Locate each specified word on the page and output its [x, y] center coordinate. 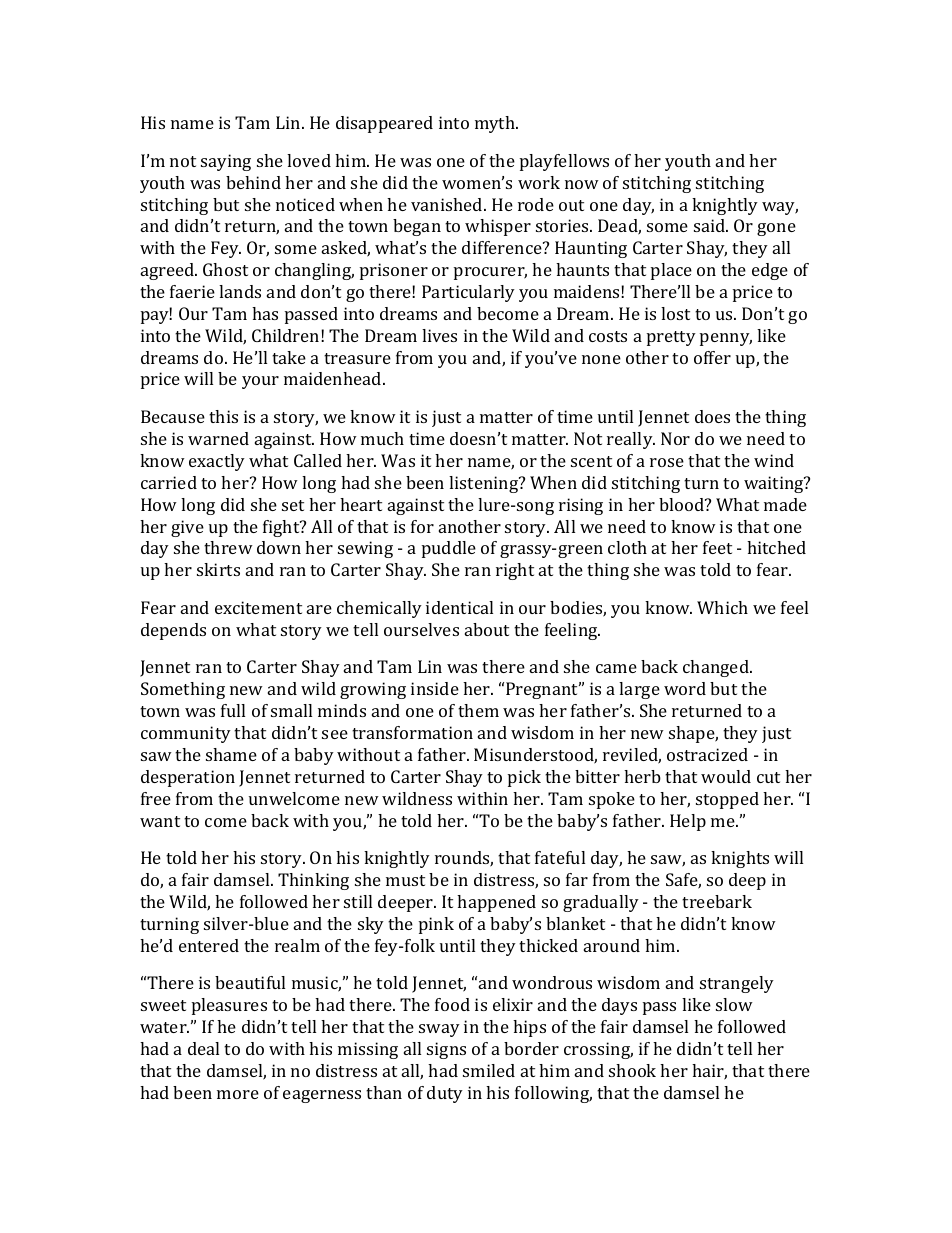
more [238, 1094]
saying [226, 162]
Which [722, 607]
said [711, 225]
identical [459, 607]
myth [496, 124]
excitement [258, 607]
